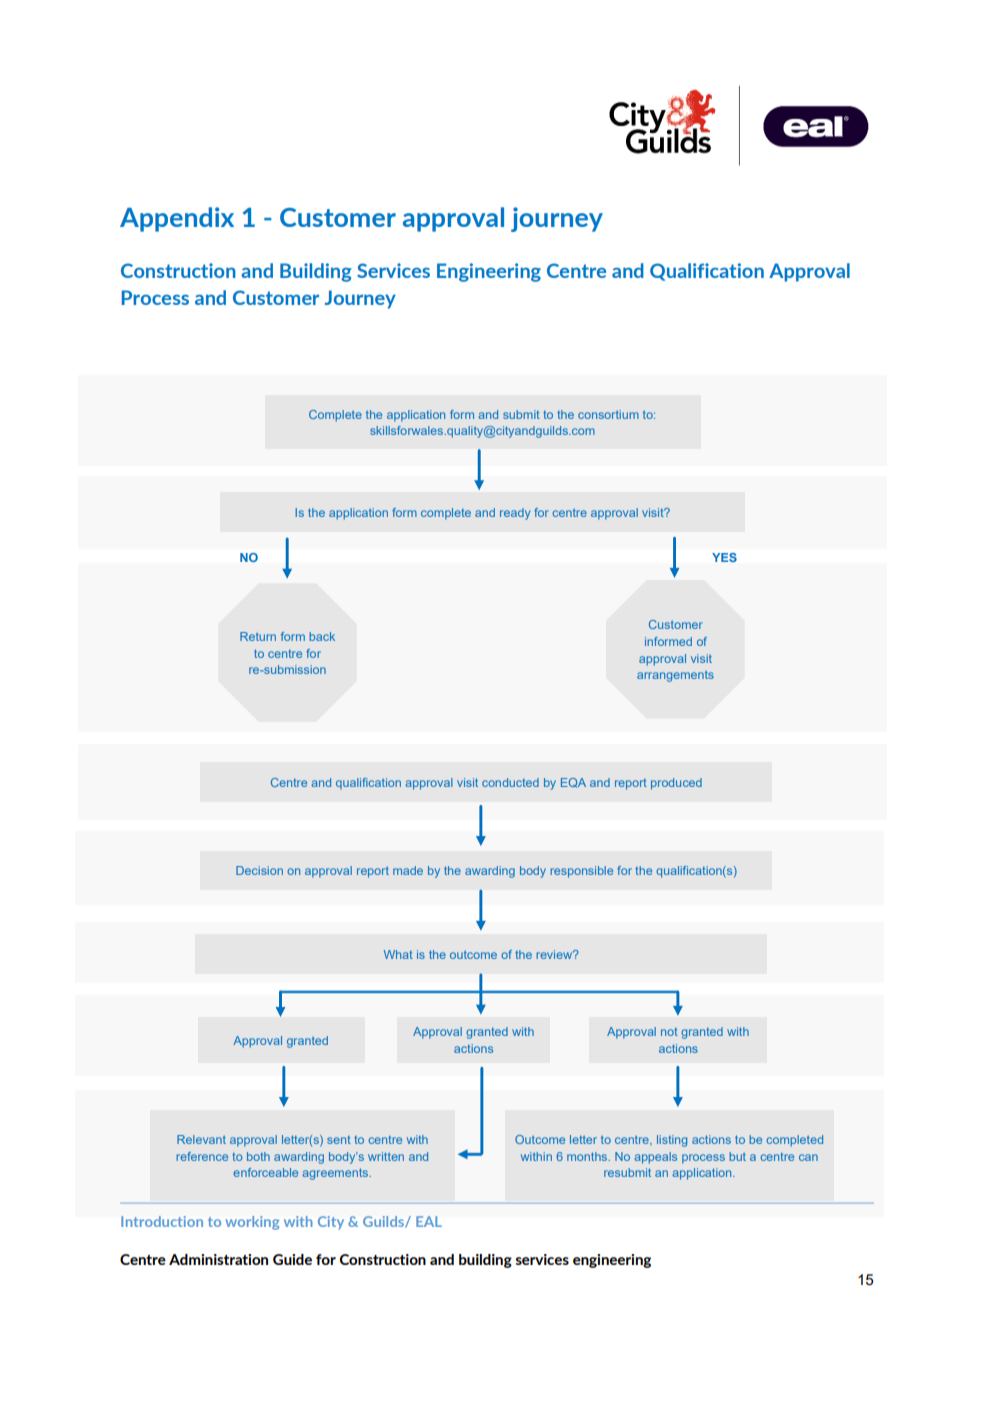  Describe the element at coordinates (724, 557) in the screenshot. I see `YES` at that location.
